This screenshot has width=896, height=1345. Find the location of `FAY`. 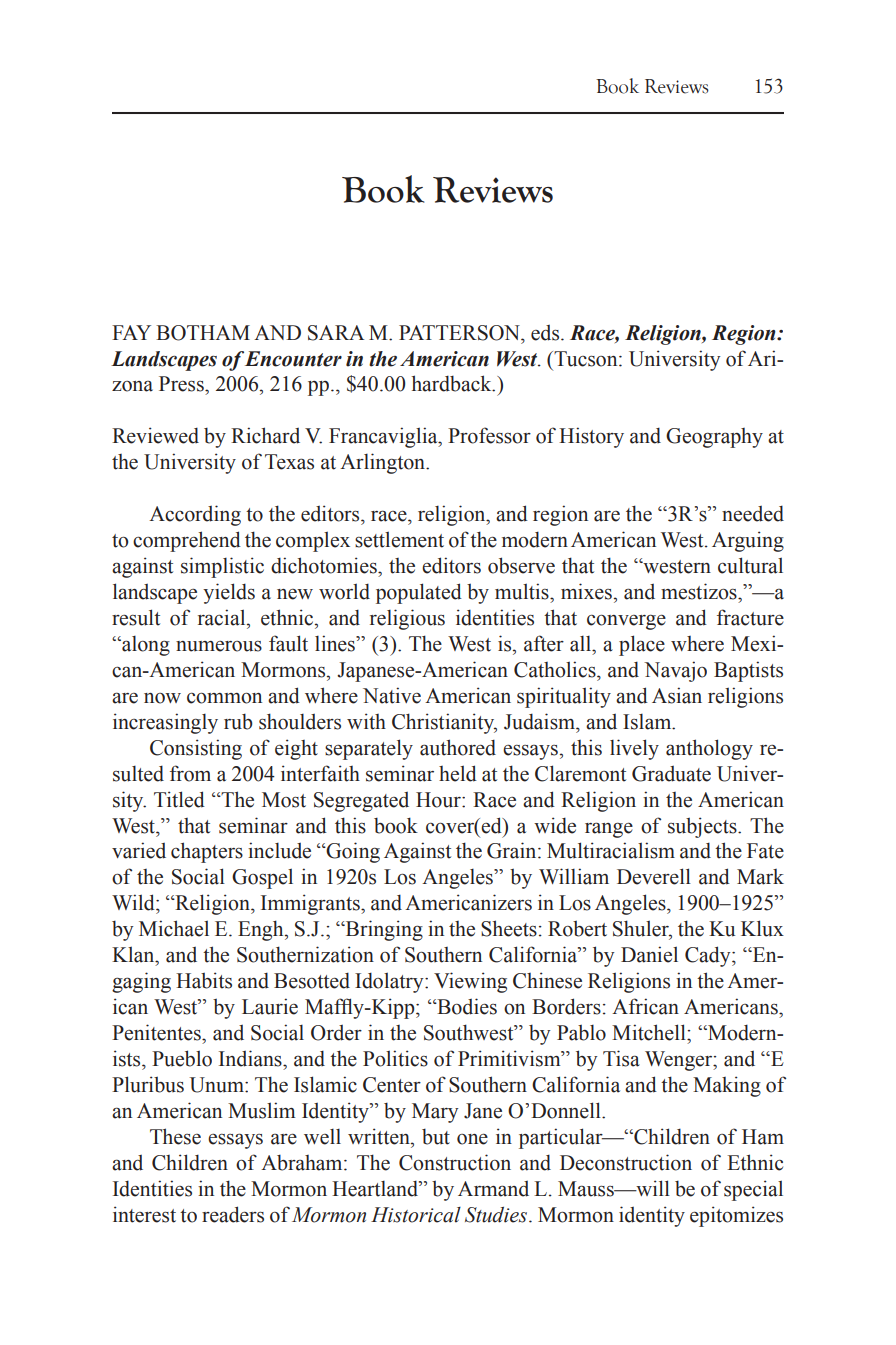

FAY is located at coordinates (131, 332).
